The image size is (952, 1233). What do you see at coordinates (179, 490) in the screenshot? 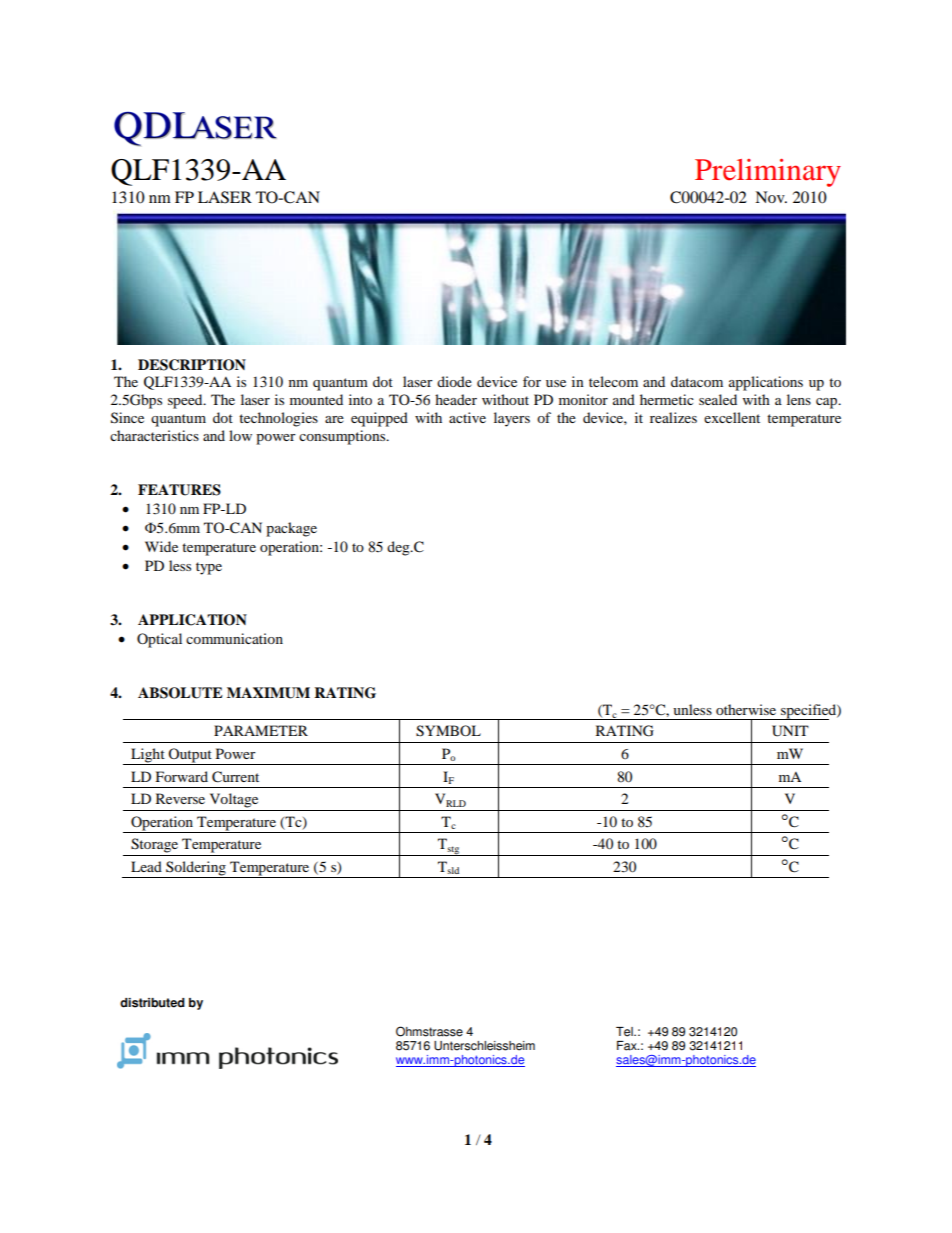
I see `FEATURES` at bounding box center [179, 490].
